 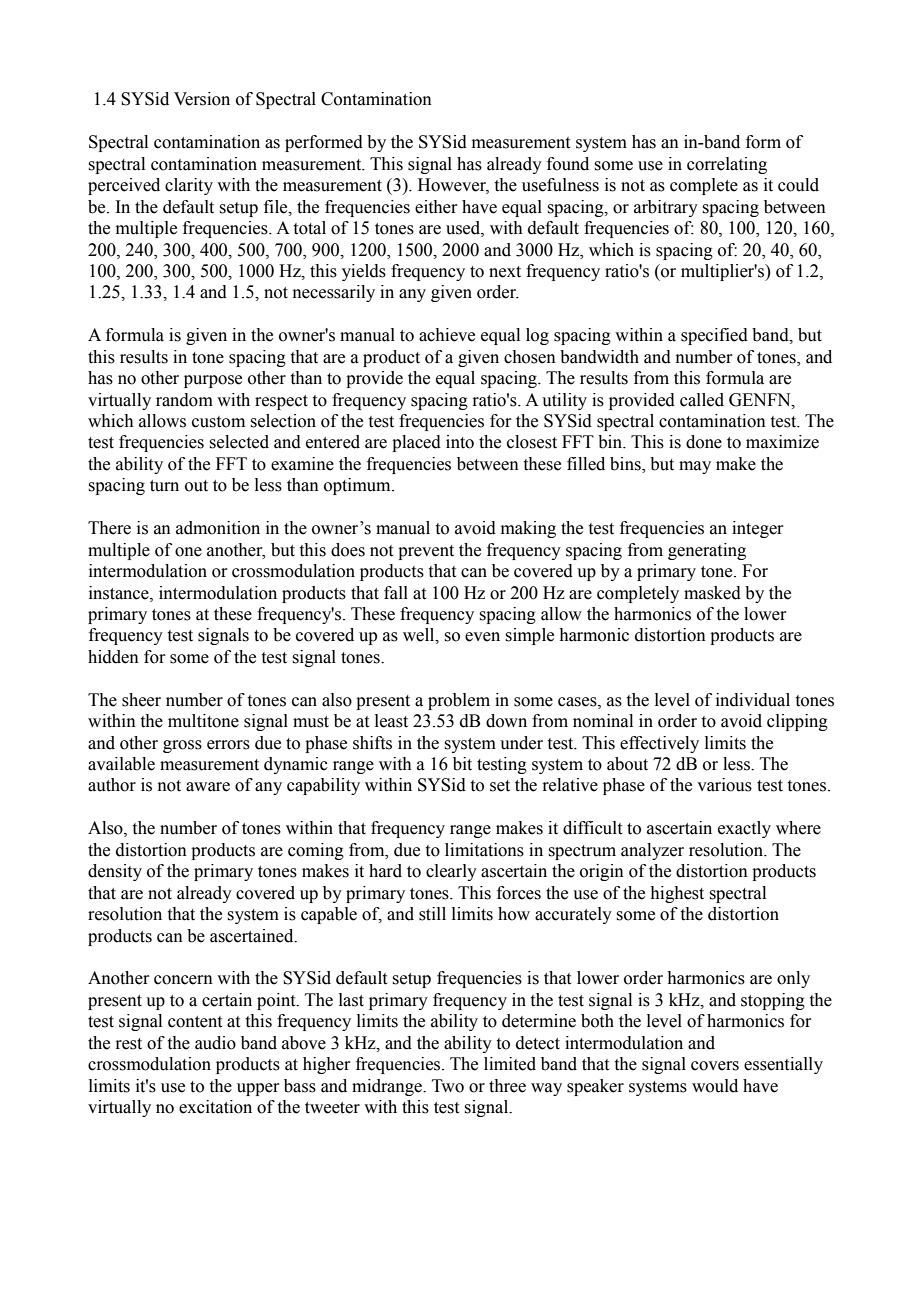 What do you see at coordinates (202, 99) in the page?
I see `Version` at bounding box center [202, 99].
